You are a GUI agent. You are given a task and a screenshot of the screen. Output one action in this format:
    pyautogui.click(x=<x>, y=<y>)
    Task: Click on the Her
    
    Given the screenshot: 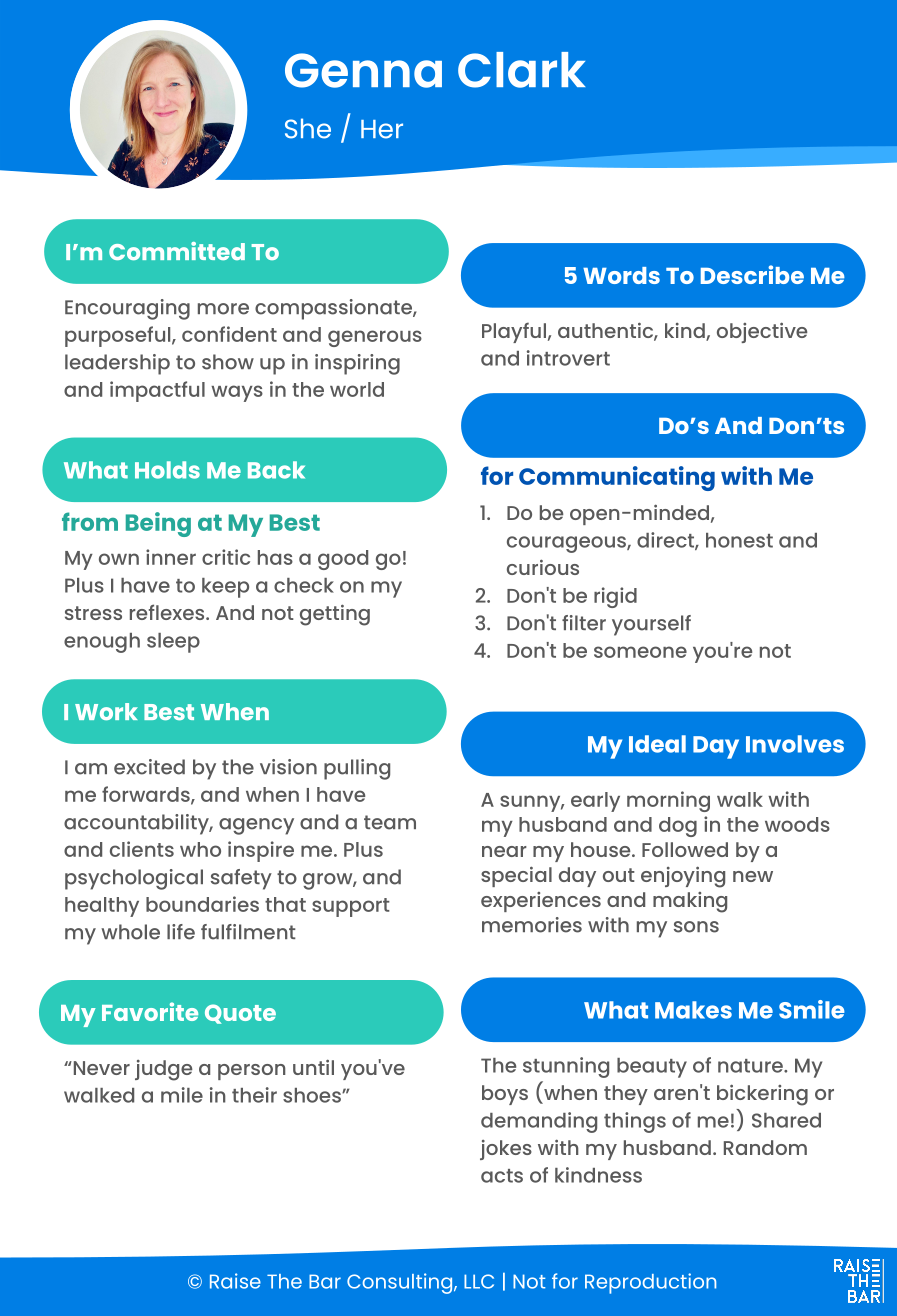 What is the action you would take?
    pyautogui.click(x=382, y=129)
